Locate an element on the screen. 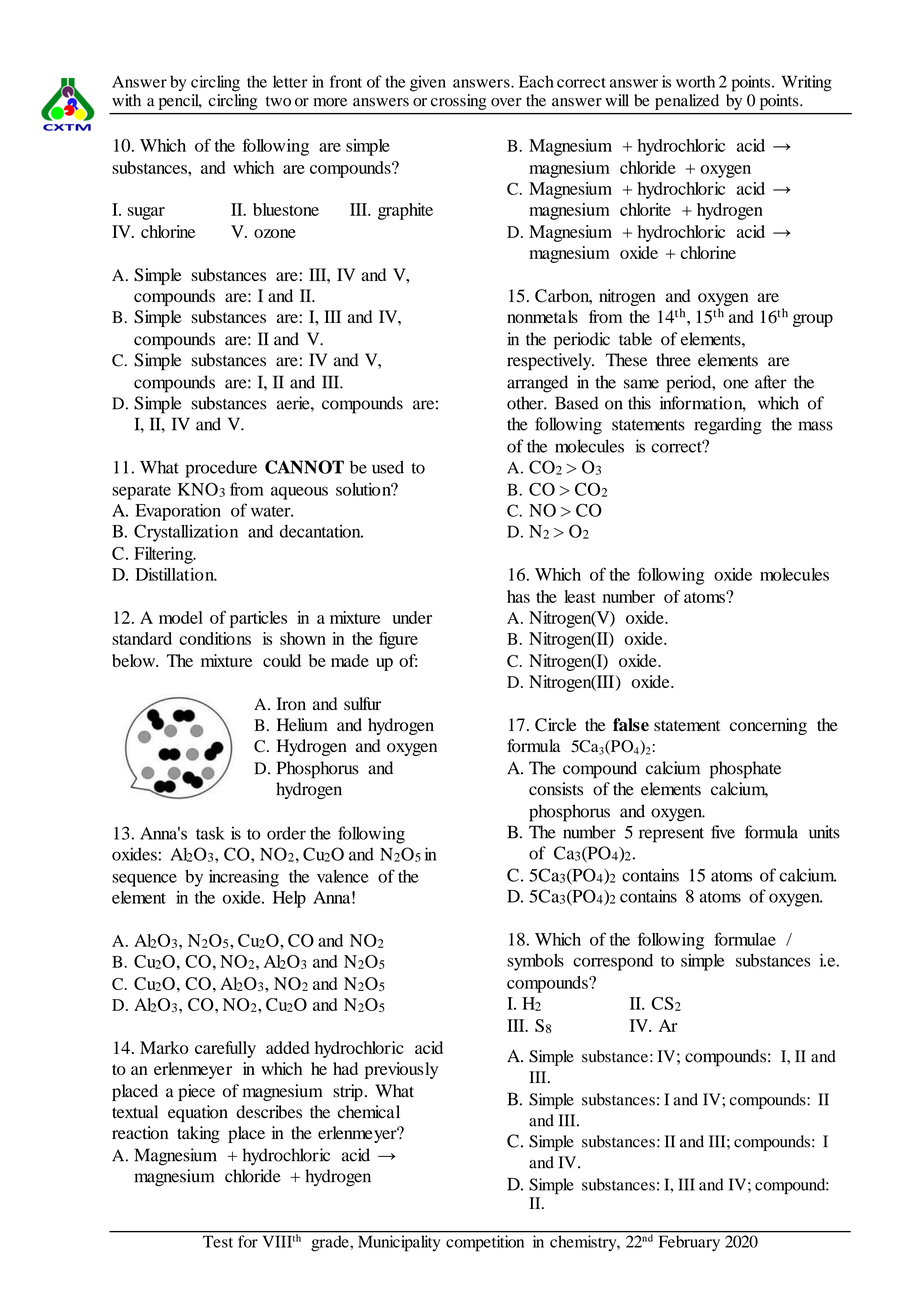 This screenshot has width=924, height=1308. competition is located at coordinates (485, 1243).
